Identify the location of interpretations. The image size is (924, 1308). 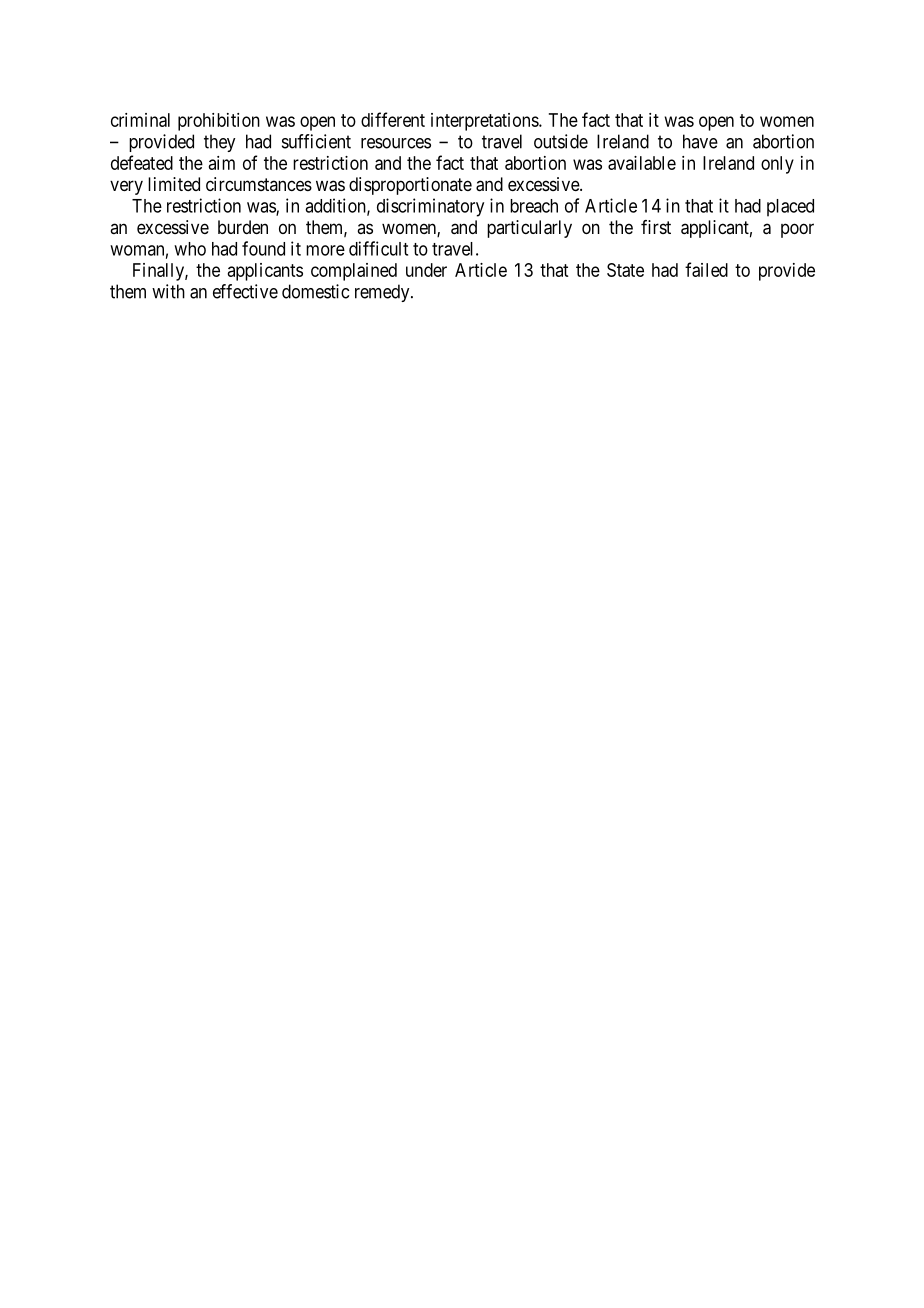
(485, 122).
